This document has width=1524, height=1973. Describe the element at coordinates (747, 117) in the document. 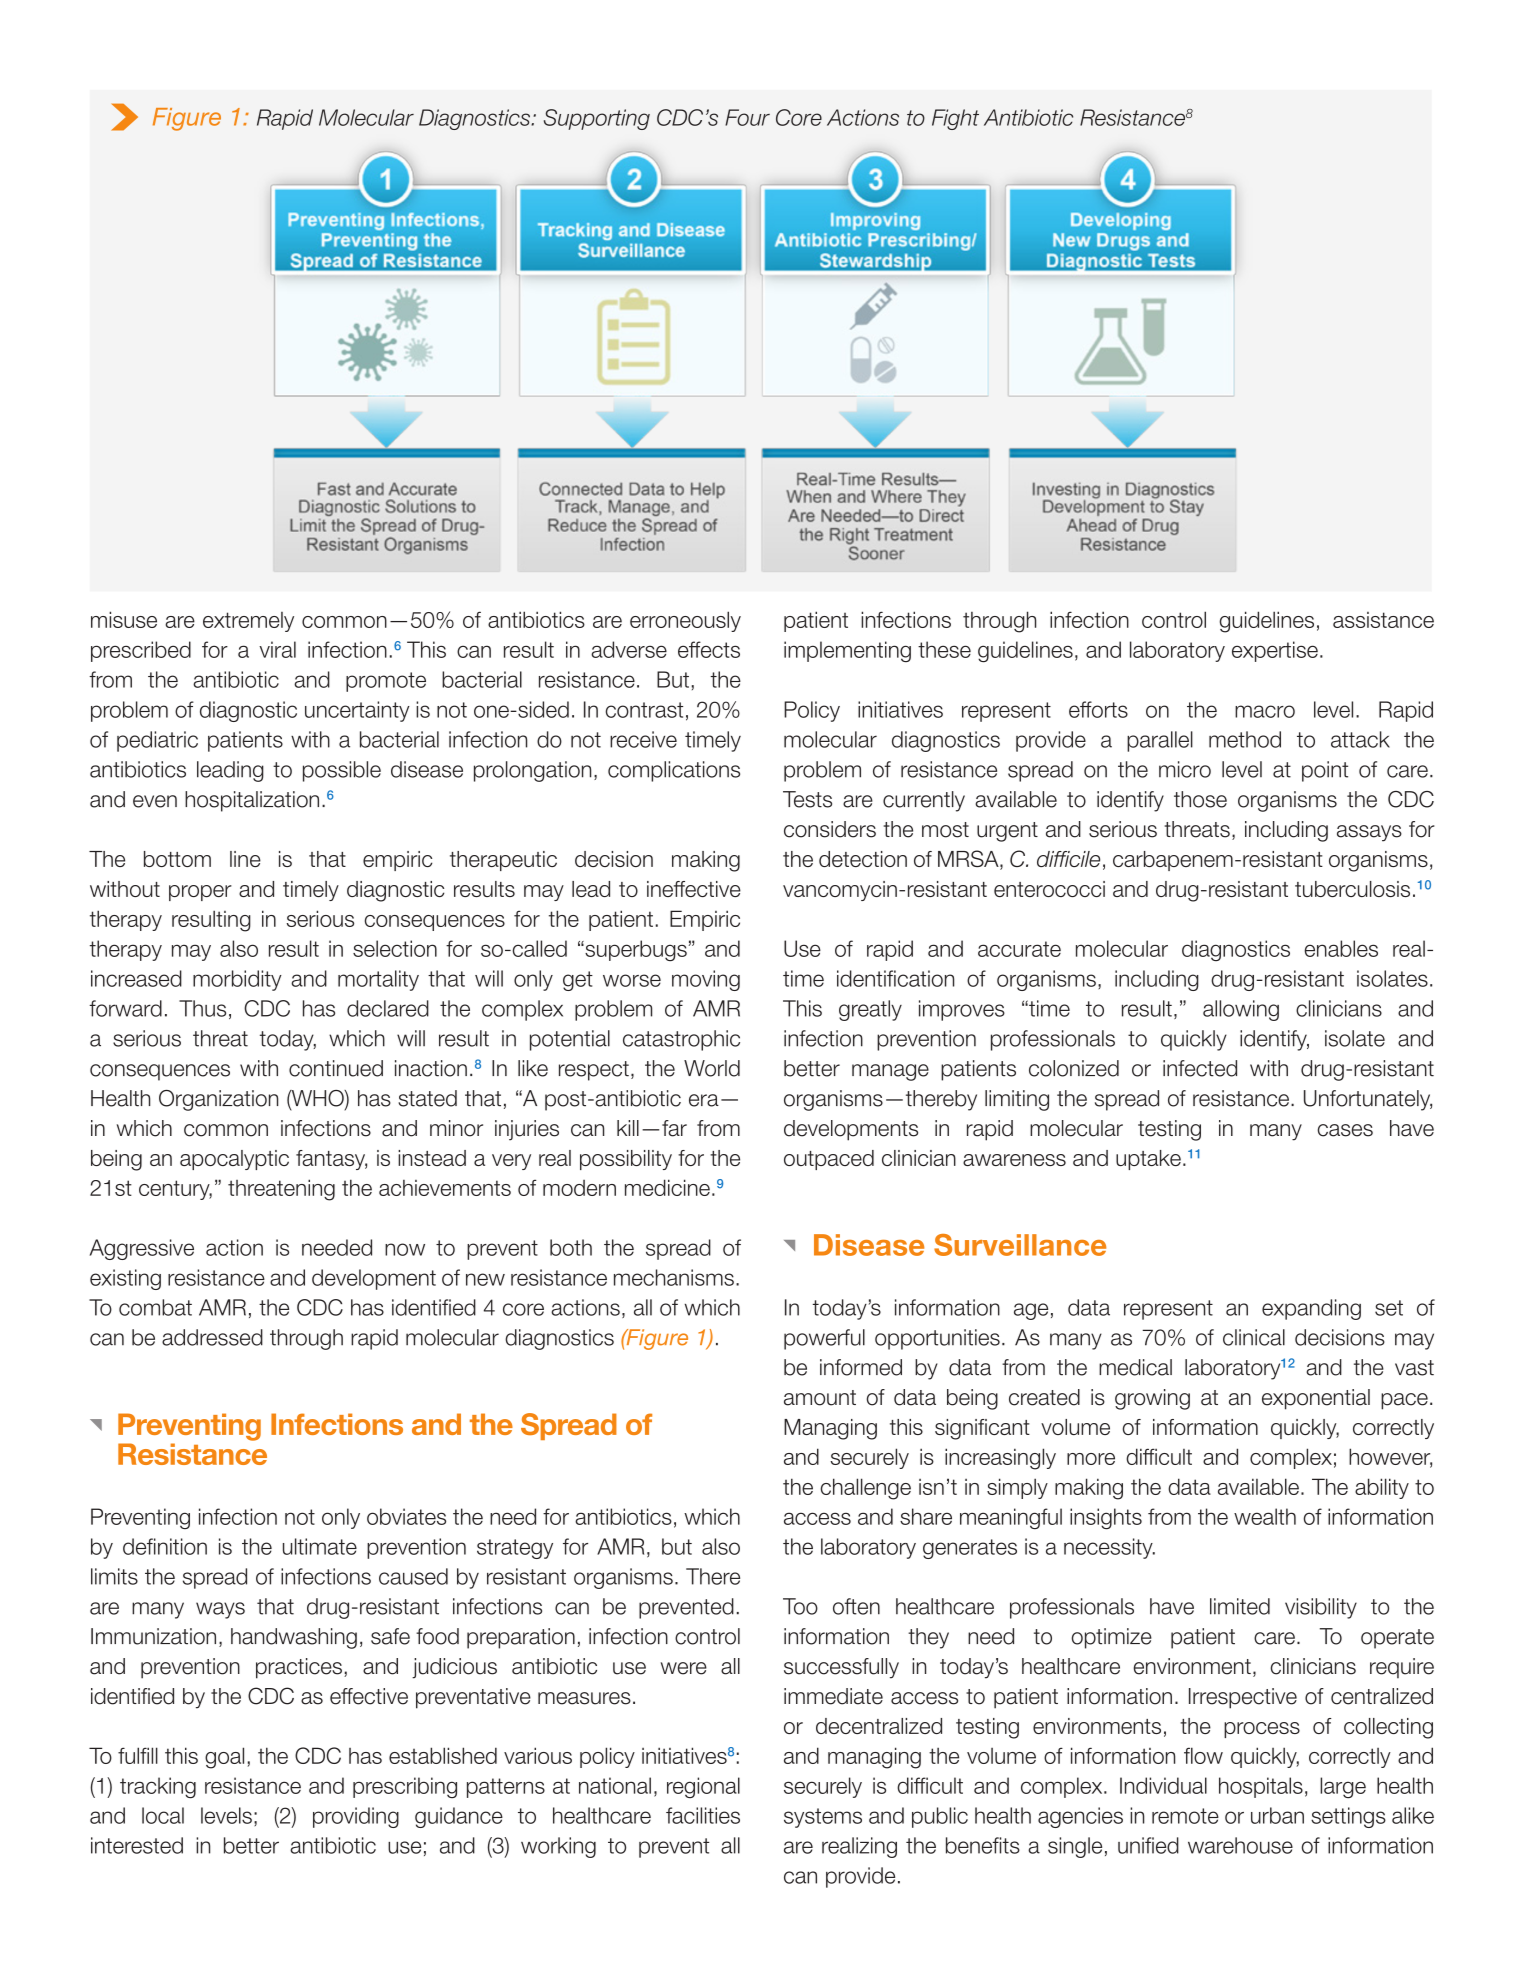

I see `Four` at that location.
